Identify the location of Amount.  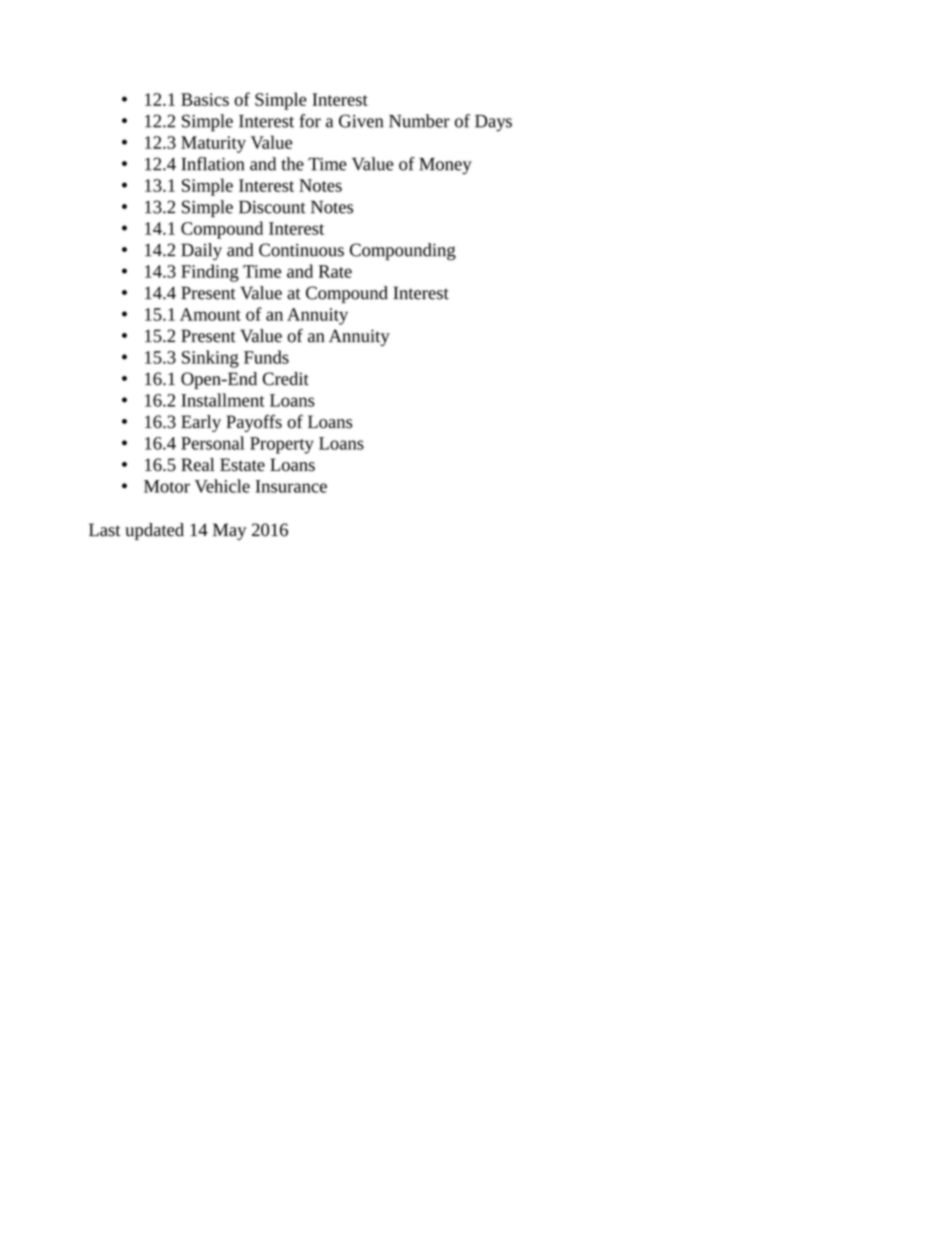
(210, 314).
